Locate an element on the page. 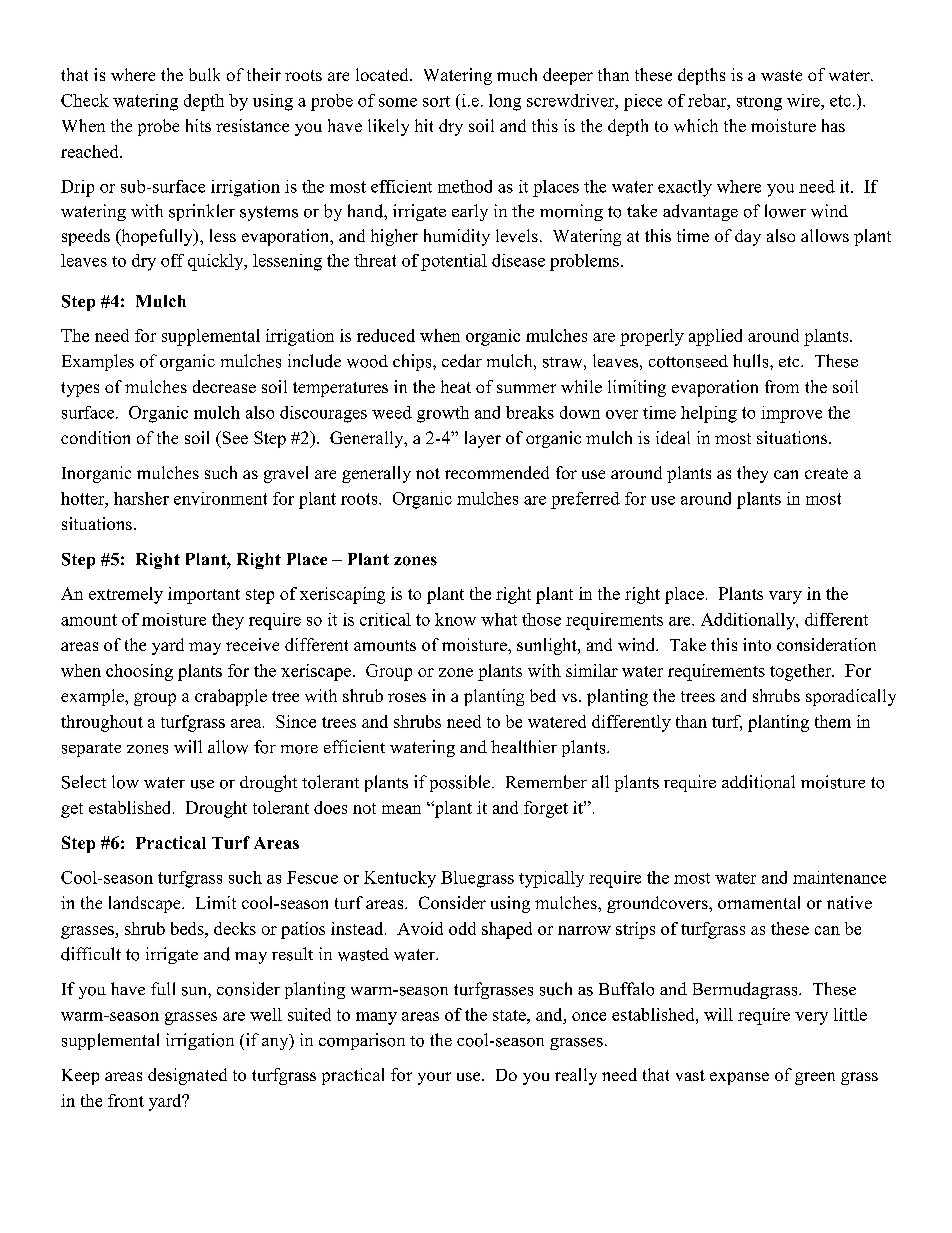  expanse is located at coordinates (739, 1078).
